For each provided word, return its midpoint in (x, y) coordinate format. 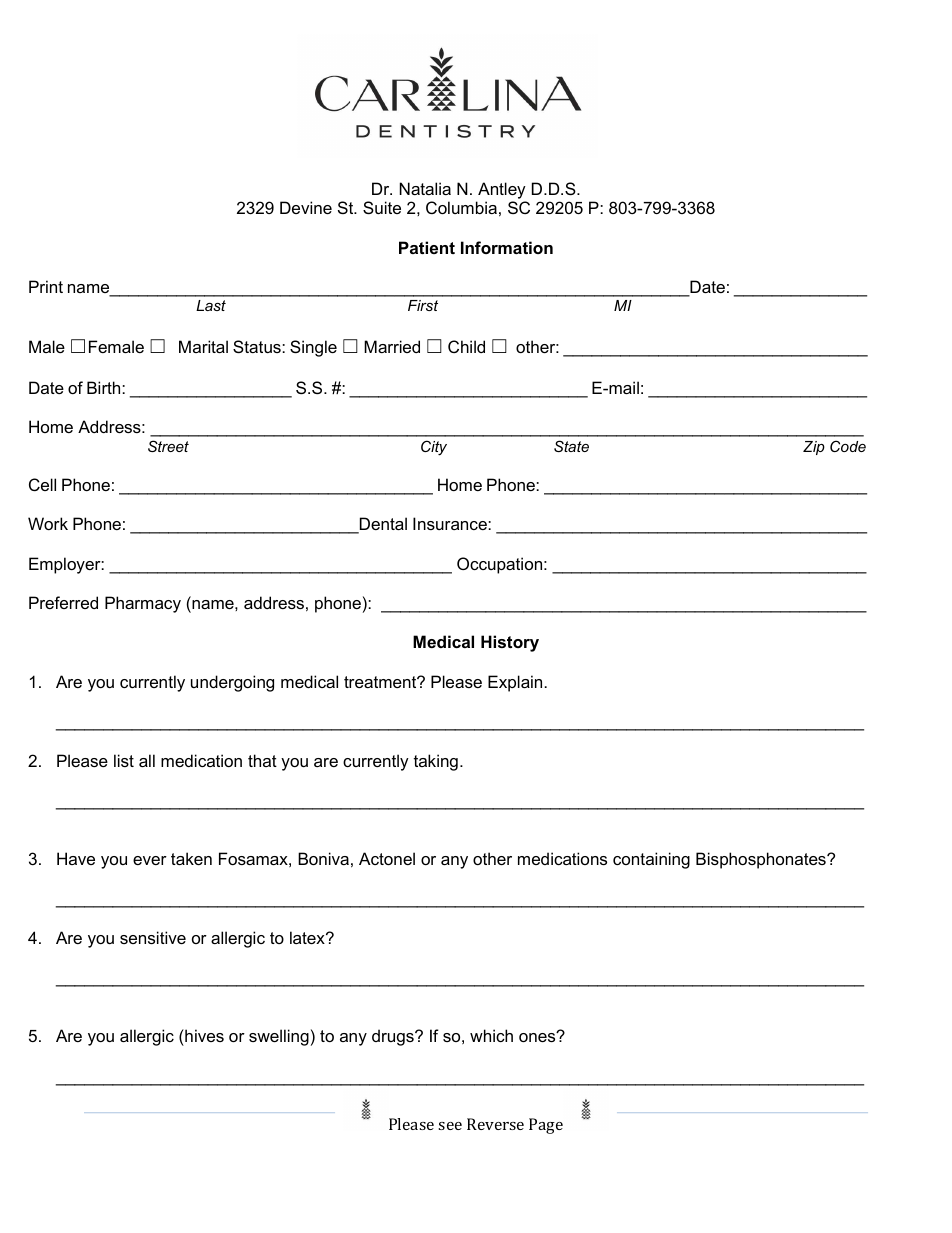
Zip (814, 448)
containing (651, 860)
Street (168, 446)
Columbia (461, 207)
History (510, 643)
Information (507, 247)
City (434, 448)
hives (203, 1035)
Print (46, 286)
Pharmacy (143, 604)
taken (191, 858)
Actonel (387, 858)
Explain (515, 683)
